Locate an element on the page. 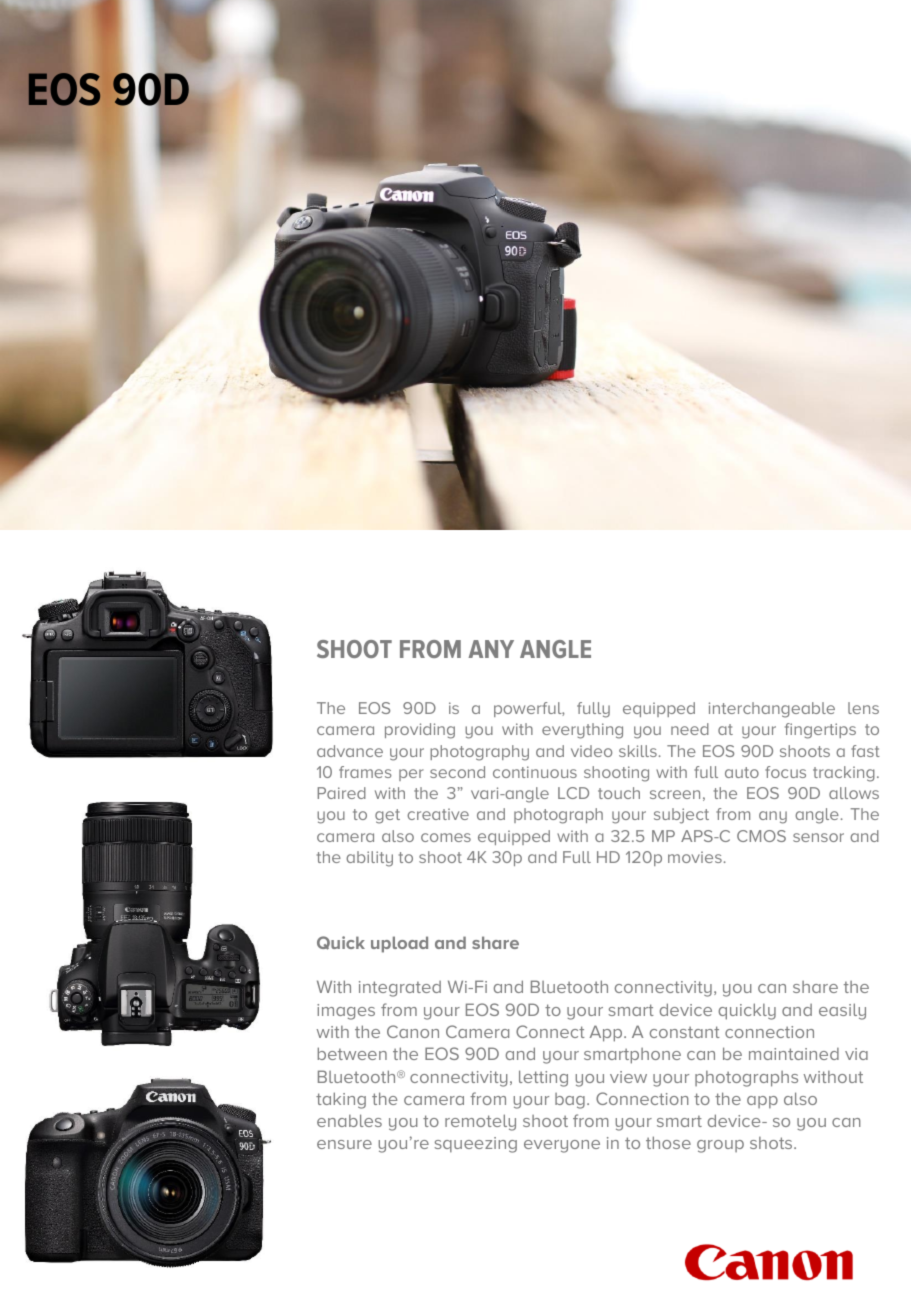  Canon is located at coordinates (413, 1031).
